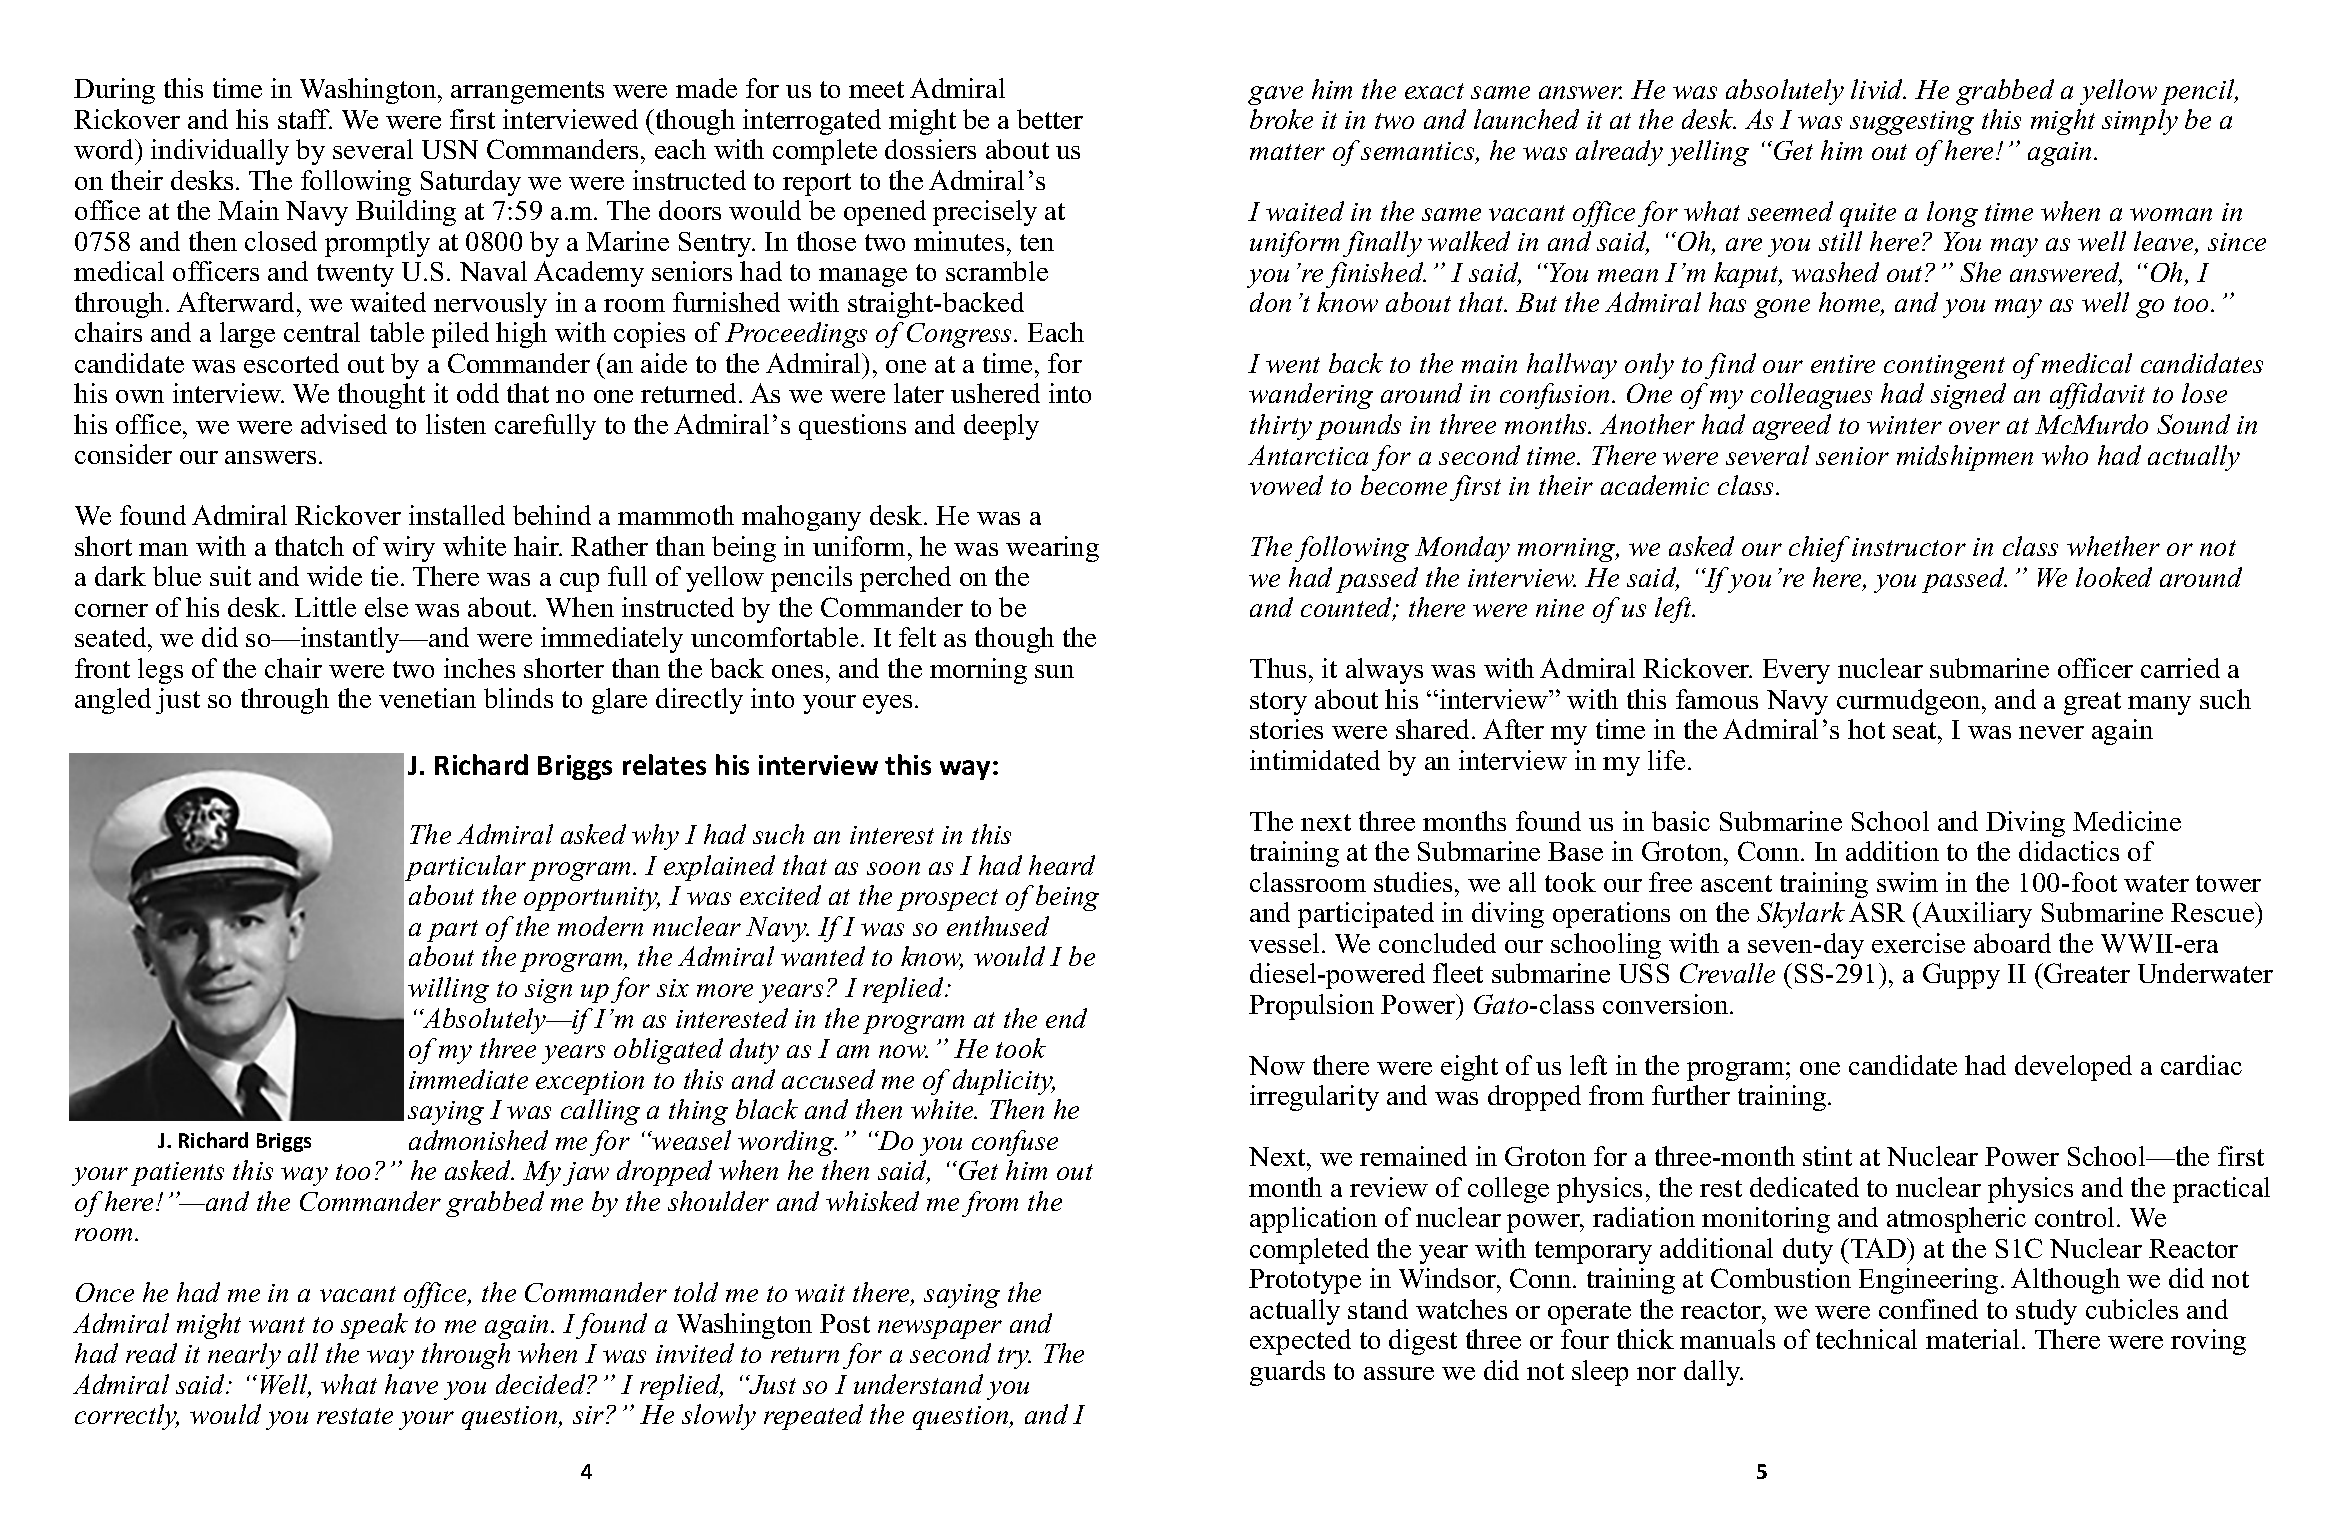 The height and width of the document is (1520, 2350). What do you see at coordinates (1287, 1373) in the document?
I see `guards` at bounding box center [1287, 1373].
